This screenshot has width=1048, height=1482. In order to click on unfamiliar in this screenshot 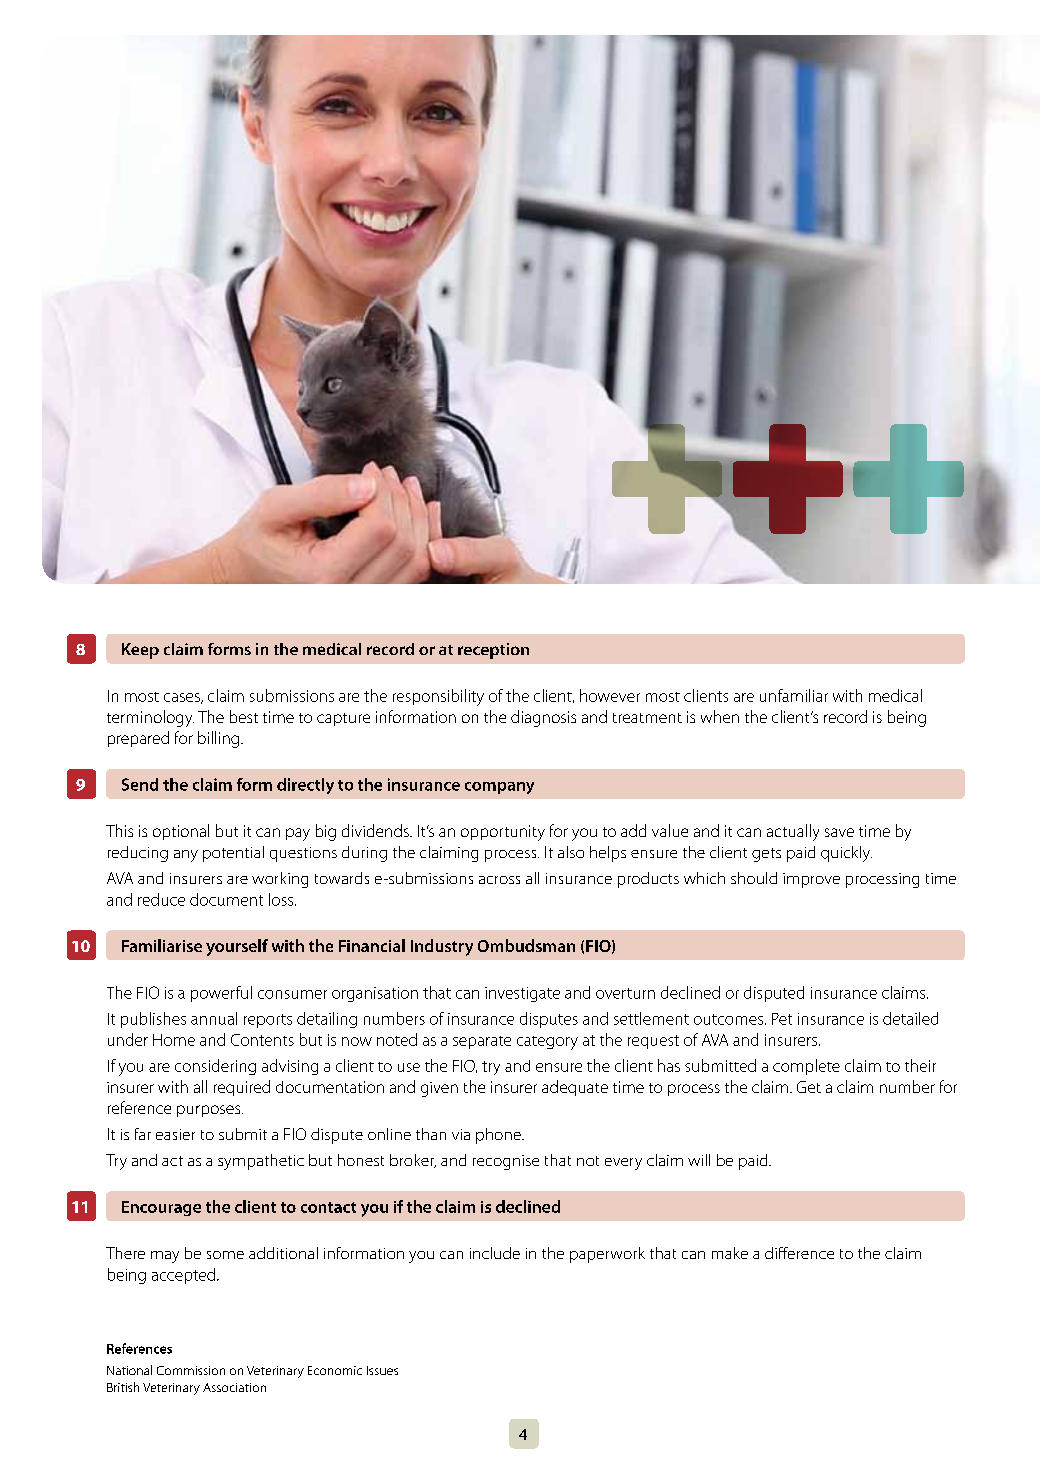, I will do `click(794, 695)`.
